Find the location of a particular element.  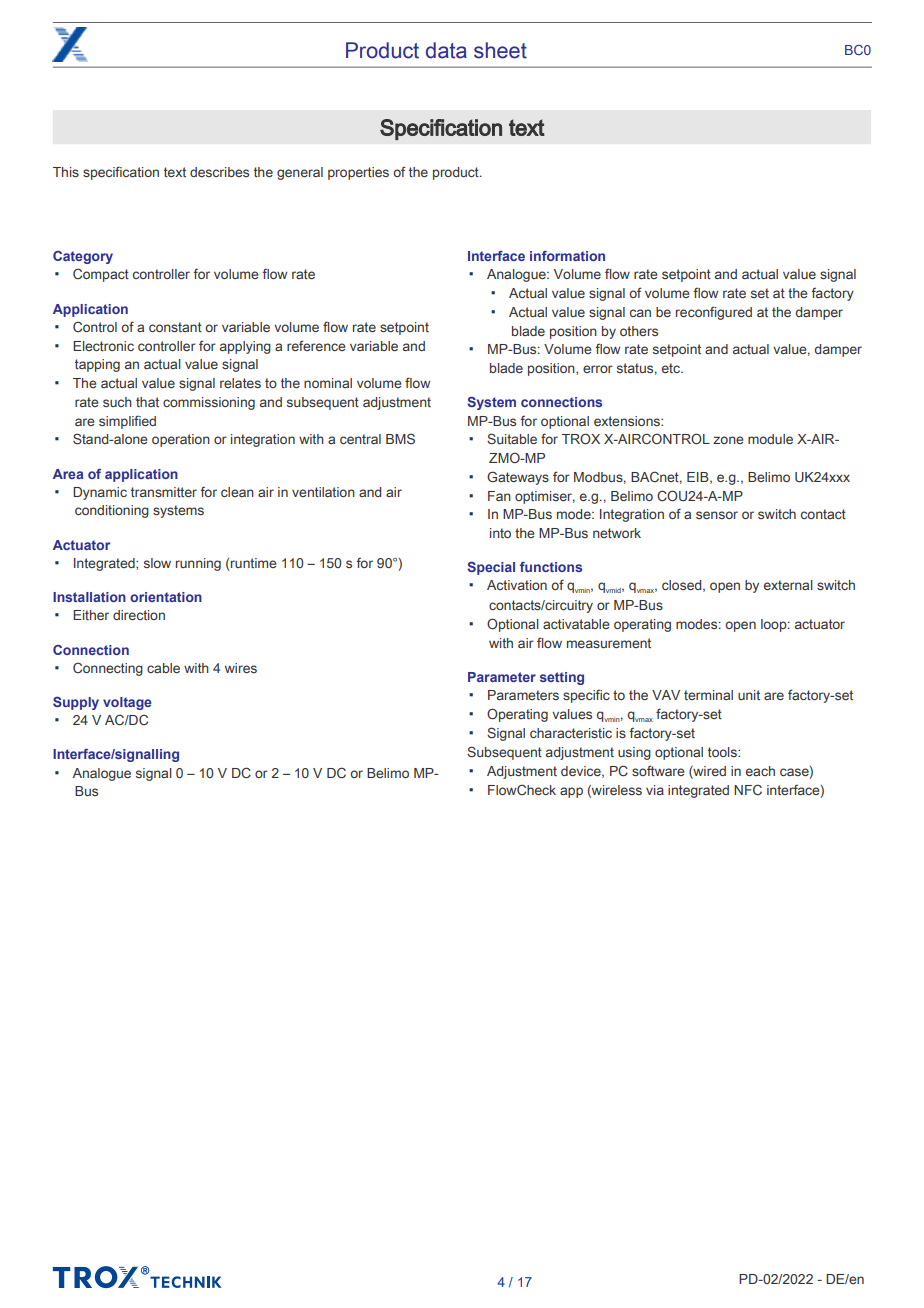

describes is located at coordinates (219, 172).
